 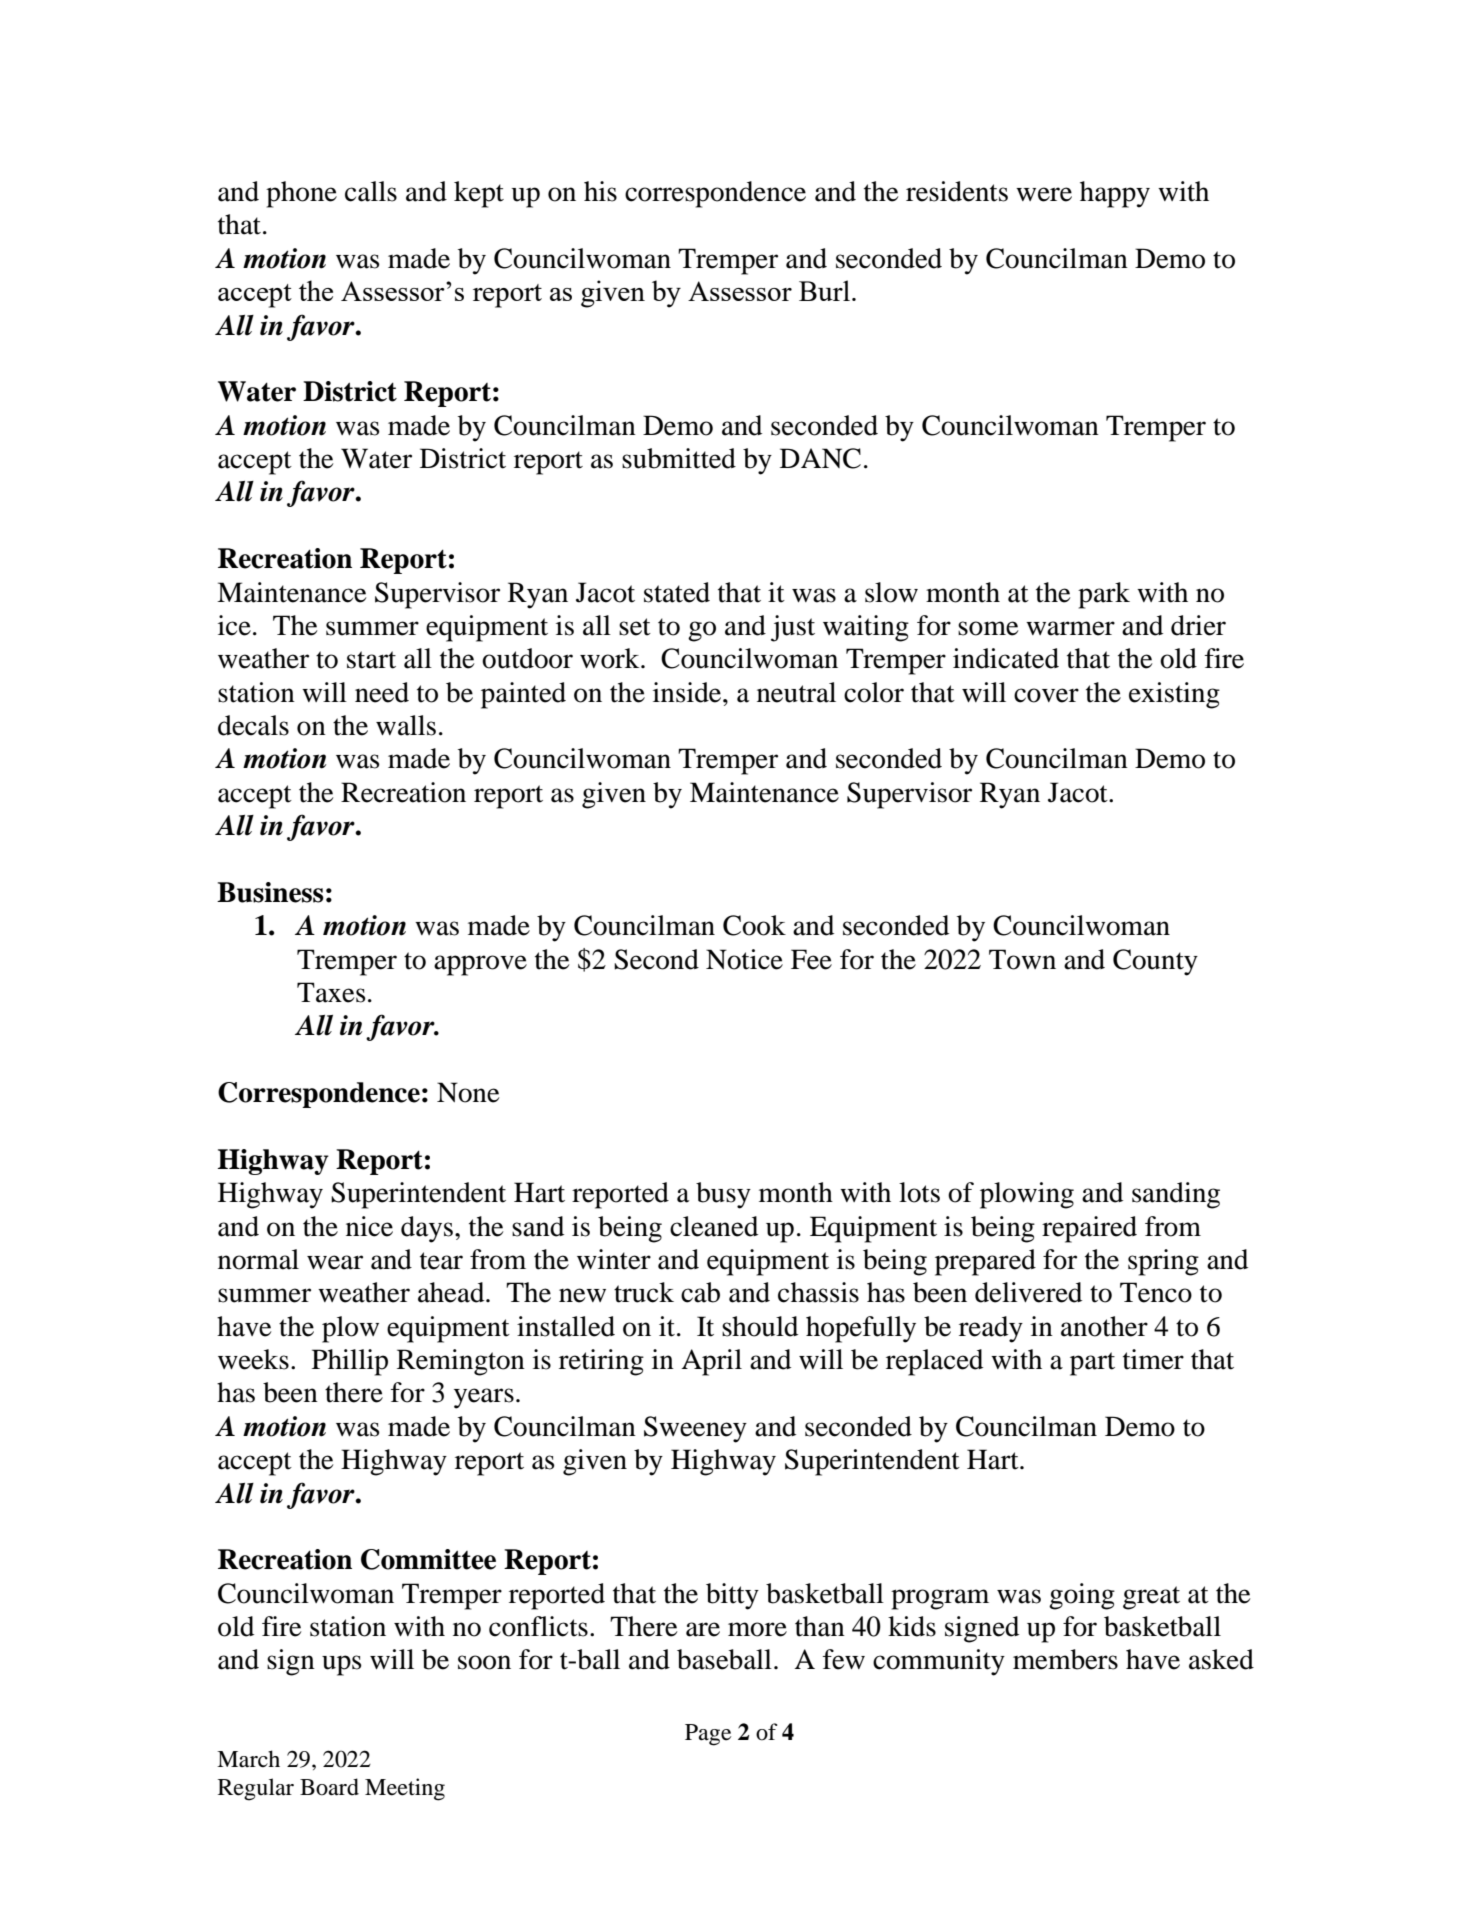 What do you see at coordinates (329, 1787) in the screenshot?
I see `Board` at bounding box center [329, 1787].
